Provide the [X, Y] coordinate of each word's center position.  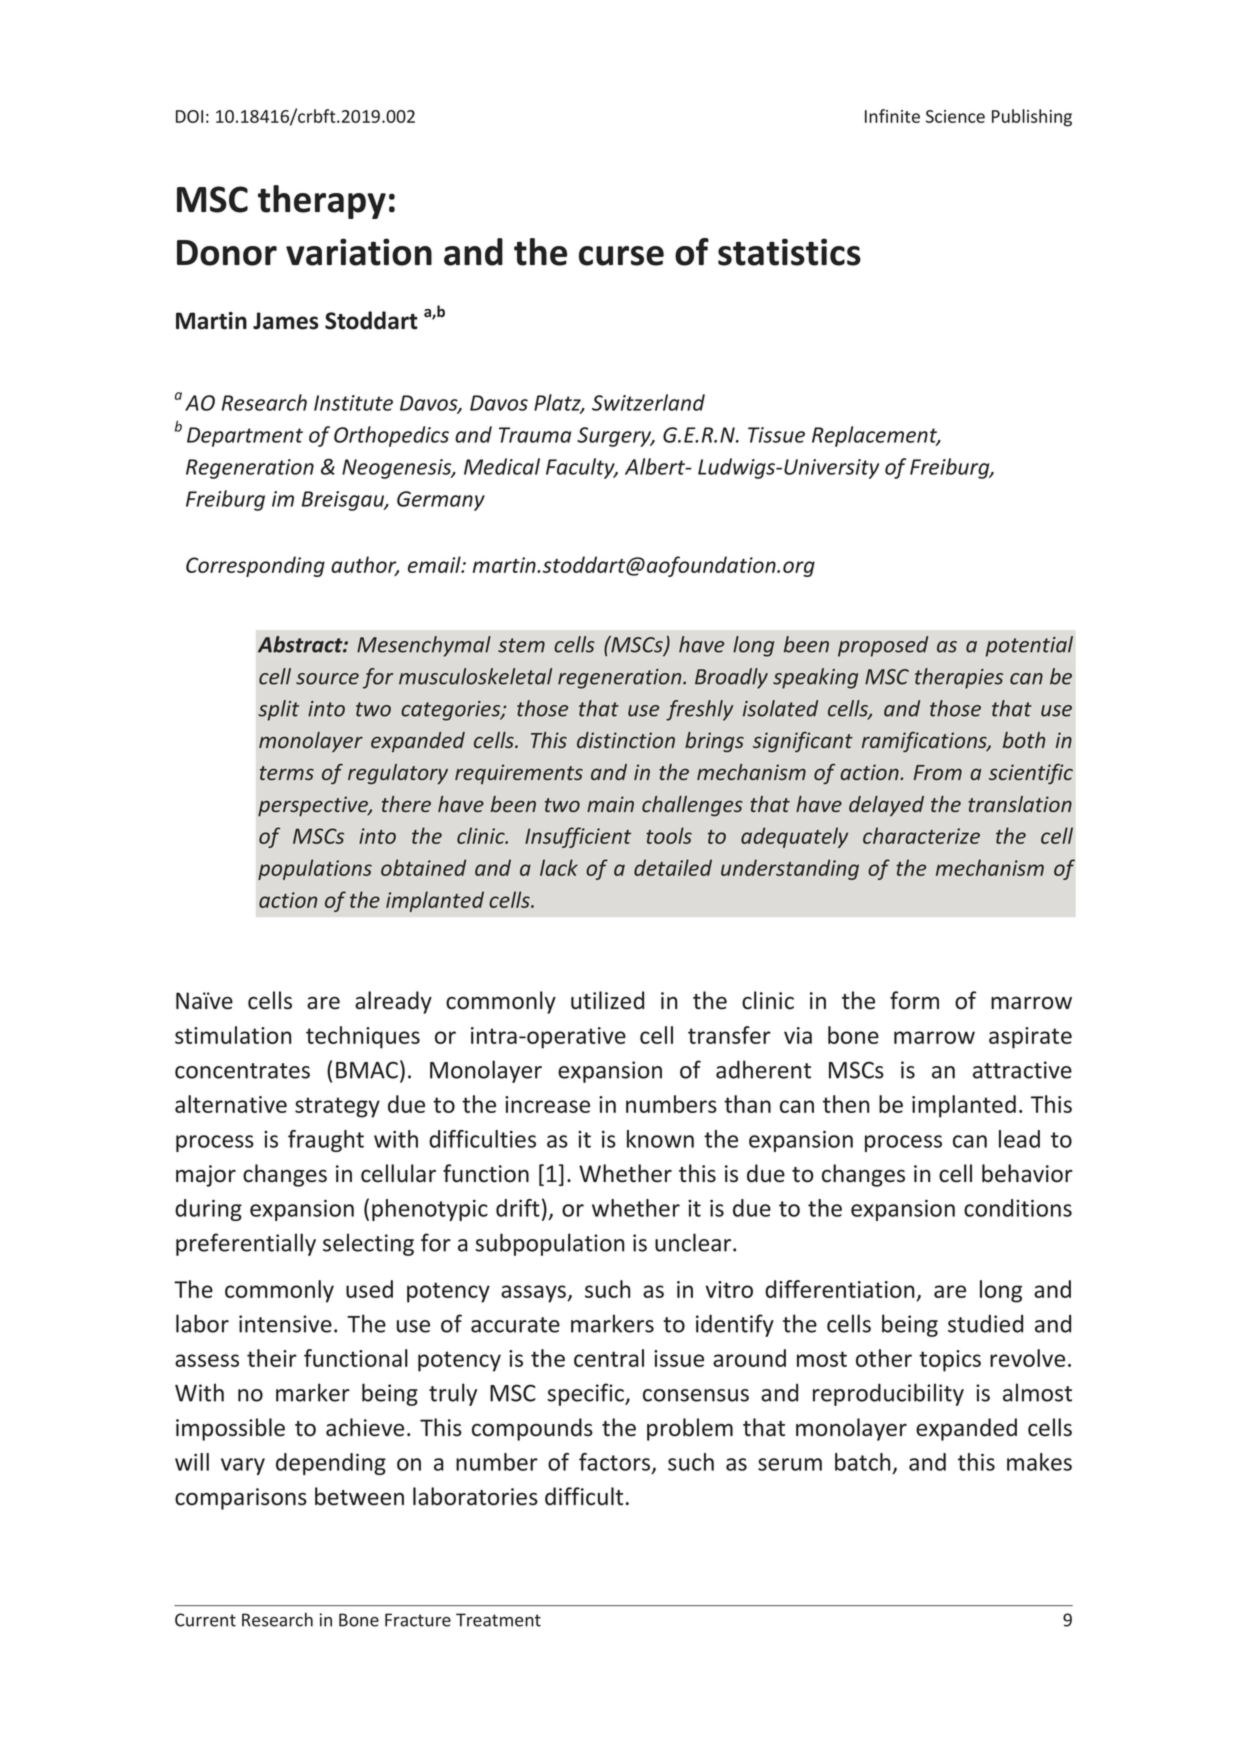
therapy [322, 202]
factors [616, 1463]
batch [862, 1462]
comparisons [241, 1499]
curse [621, 256]
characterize [921, 835]
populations [315, 869]
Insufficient [578, 837]
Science [955, 116]
